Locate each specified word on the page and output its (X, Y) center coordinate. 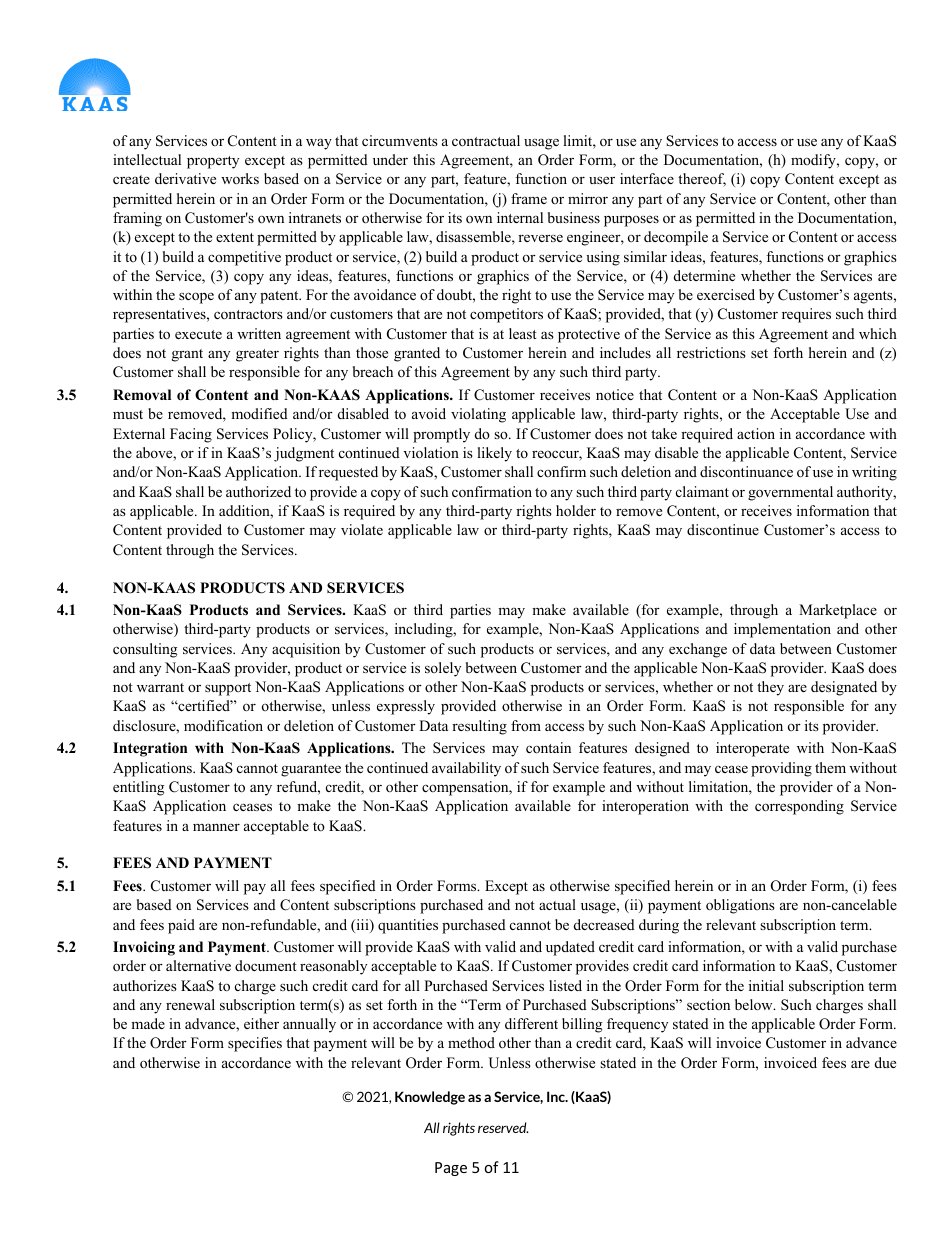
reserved (503, 1127)
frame (529, 198)
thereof (702, 180)
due (885, 1062)
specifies (255, 1044)
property (213, 162)
